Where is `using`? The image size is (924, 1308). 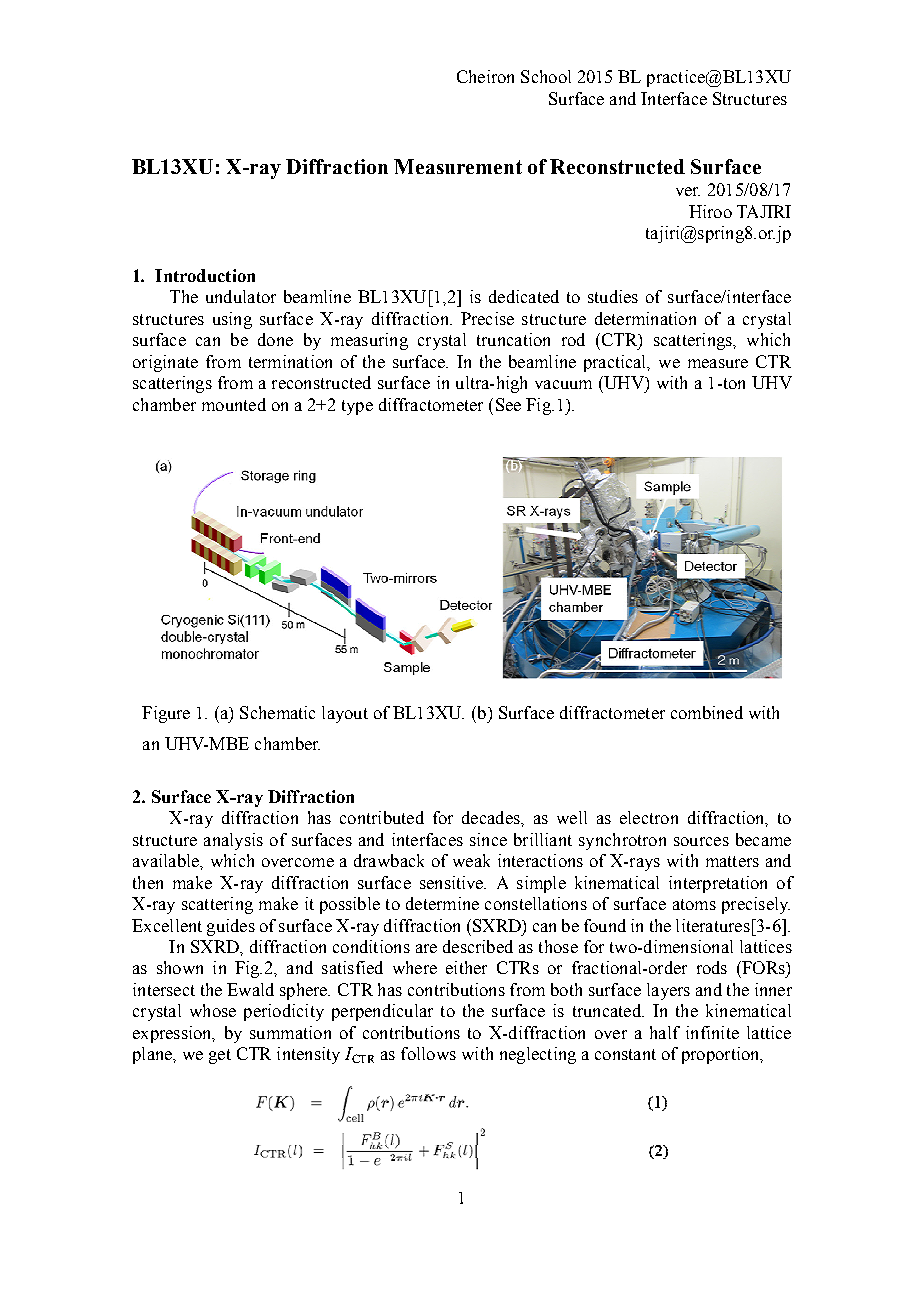
using is located at coordinates (232, 320).
